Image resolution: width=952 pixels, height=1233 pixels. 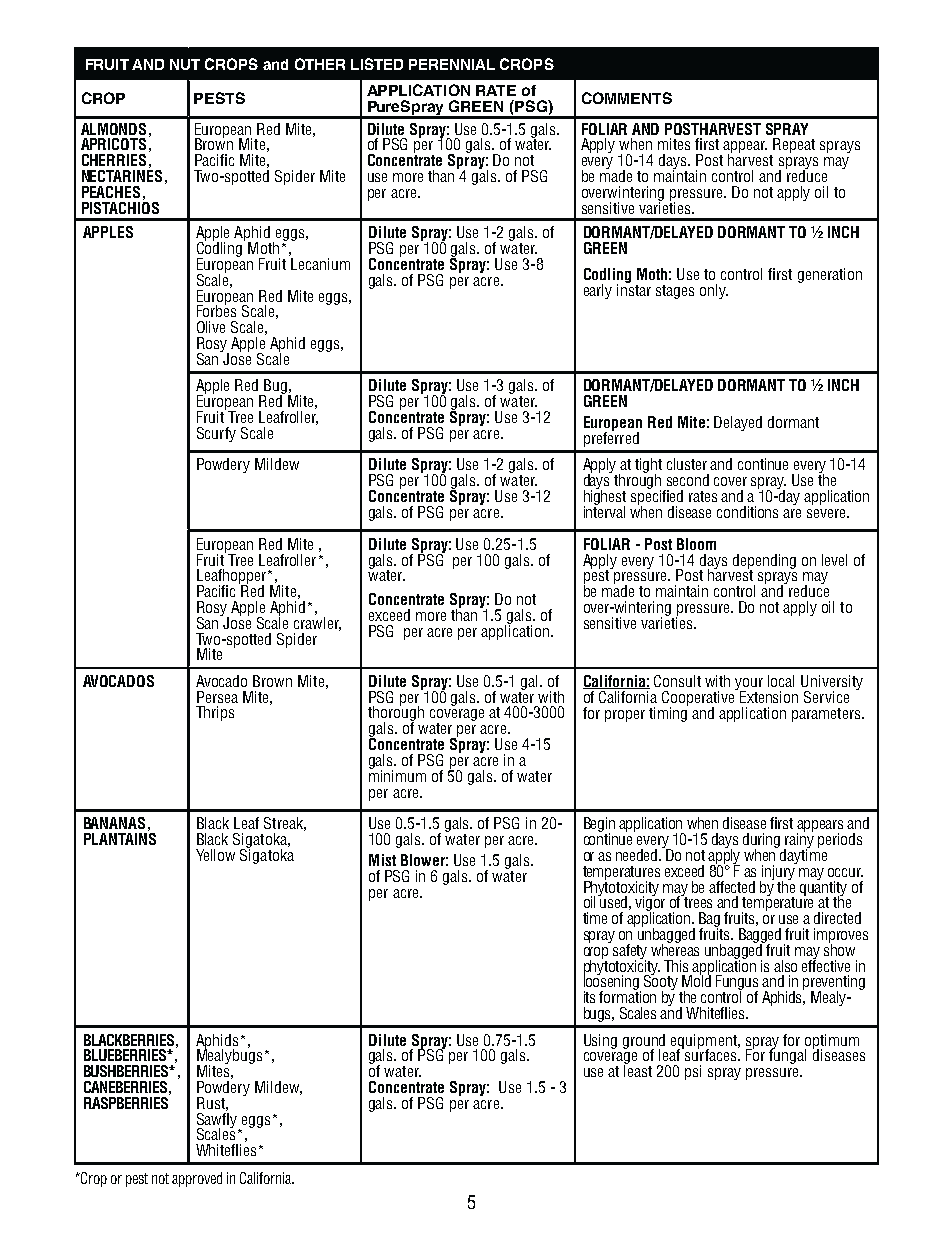 What do you see at coordinates (778, 872) in the screenshot?
I see `injury` at bounding box center [778, 872].
